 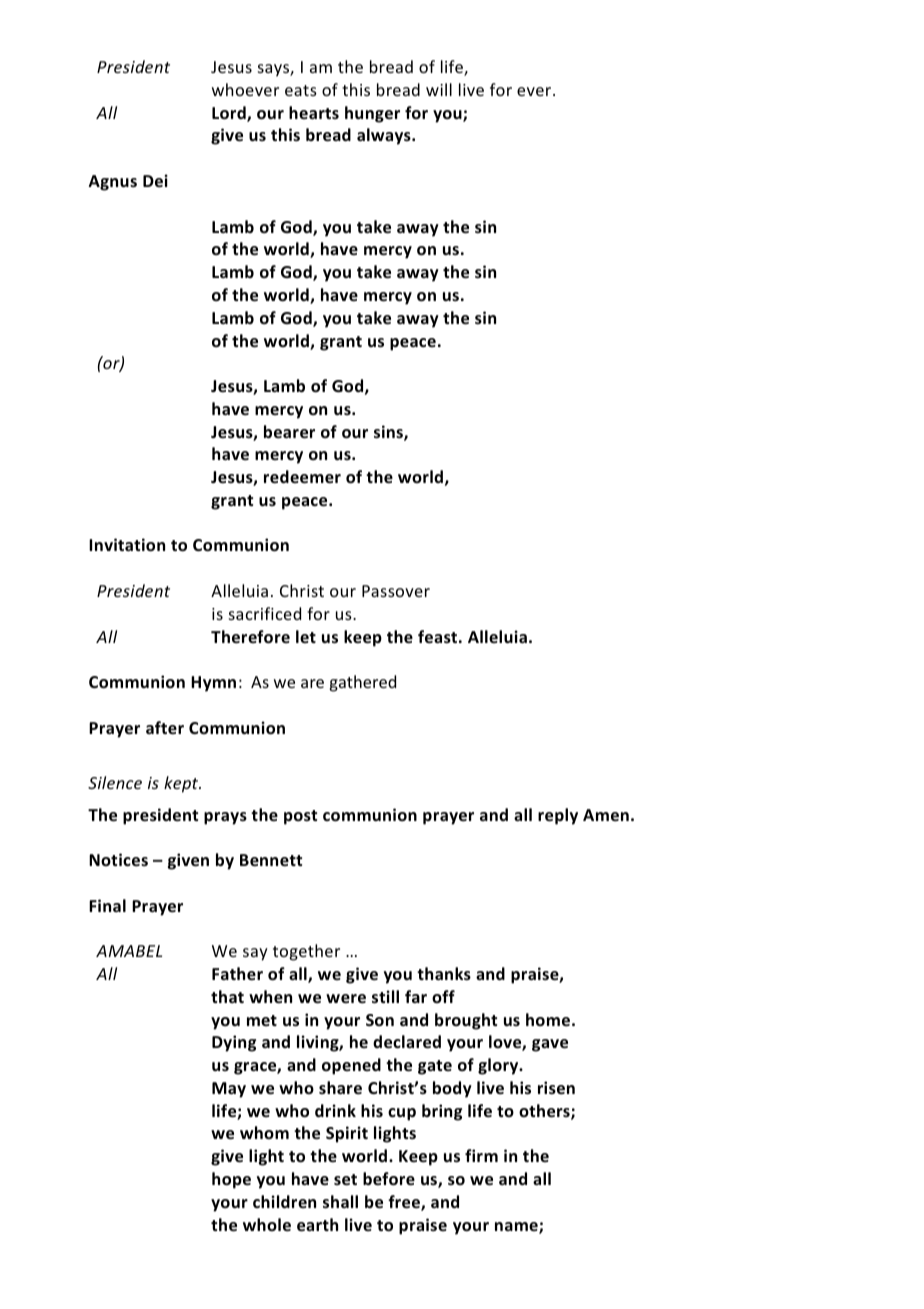 What do you see at coordinates (372, 114) in the screenshot?
I see `hunger` at bounding box center [372, 114].
